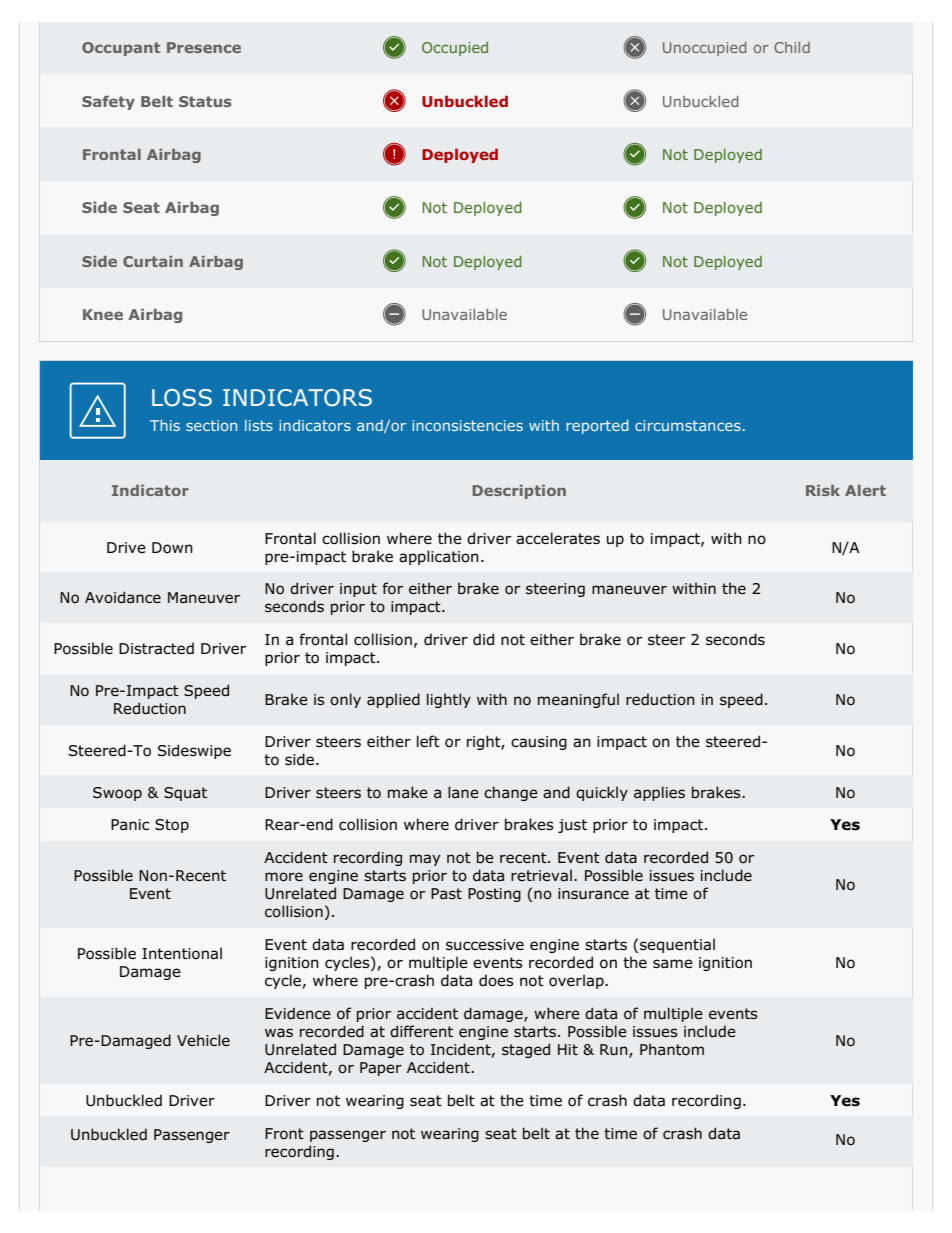 The width and height of the screenshot is (952, 1233). I want to click on Vehicle, so click(203, 1040).
